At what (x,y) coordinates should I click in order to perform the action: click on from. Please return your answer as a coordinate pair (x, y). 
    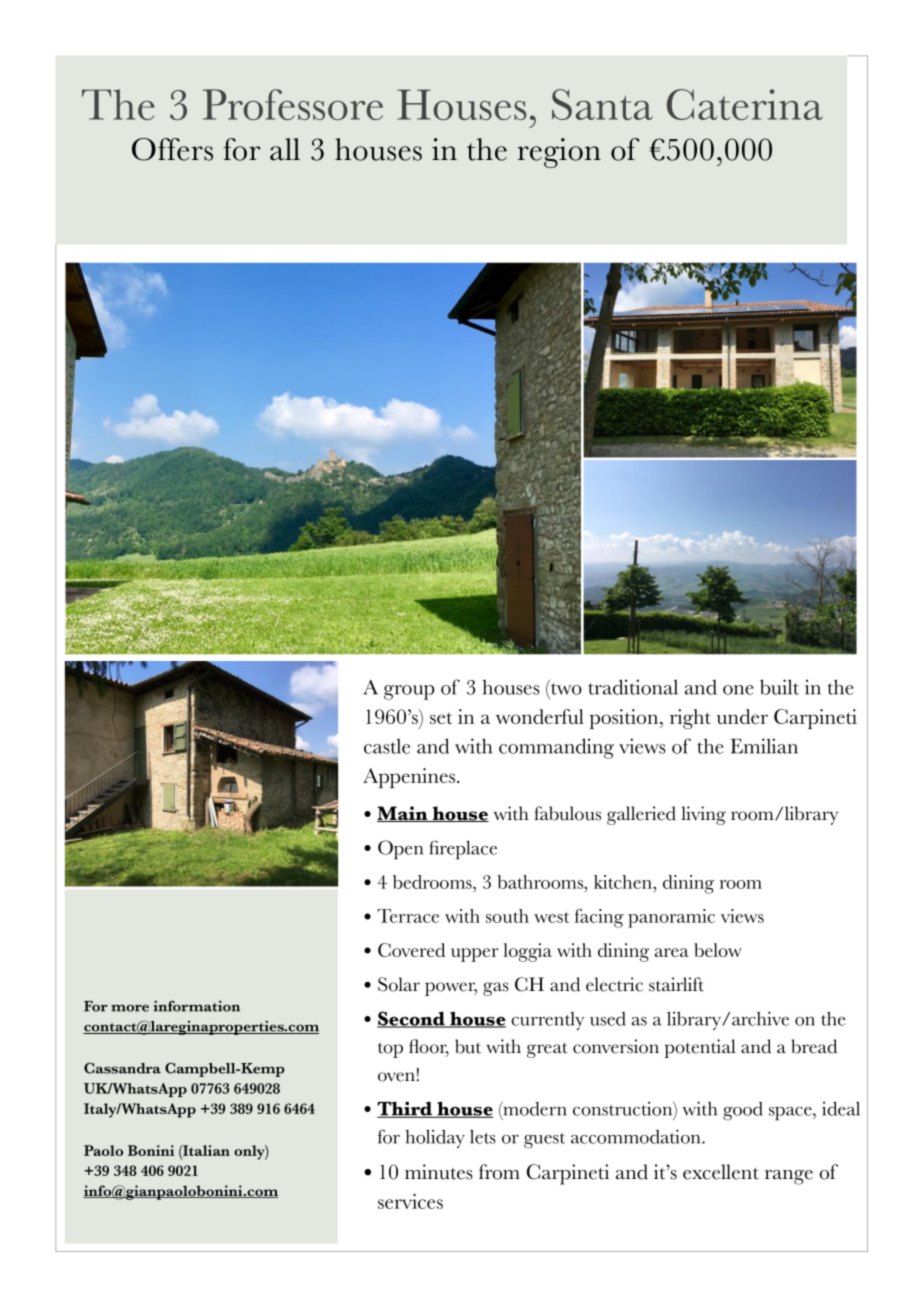
    Looking at the image, I should click on (499, 1172).
